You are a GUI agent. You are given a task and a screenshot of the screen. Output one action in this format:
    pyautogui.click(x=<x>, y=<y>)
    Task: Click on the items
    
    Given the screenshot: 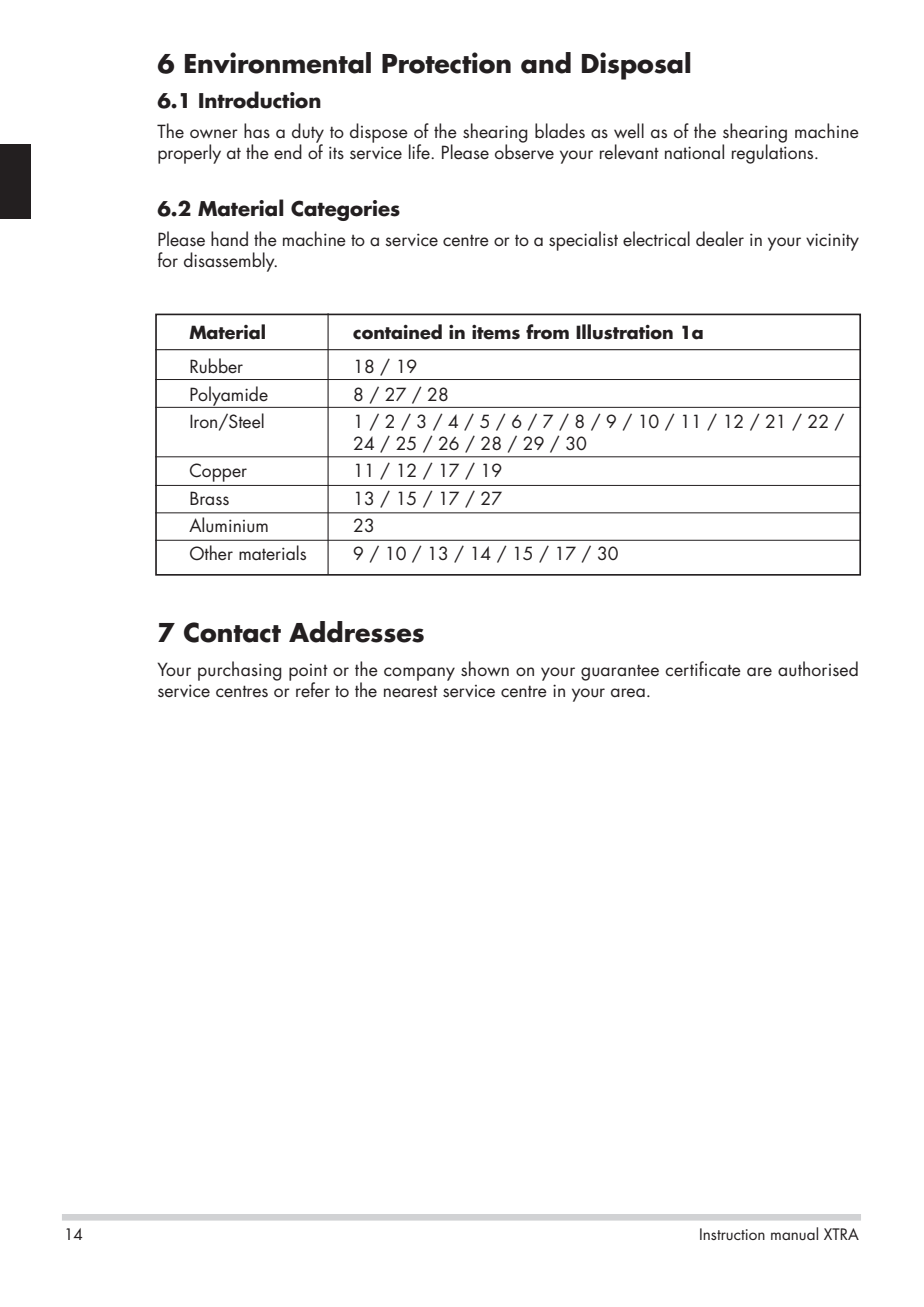 What is the action you would take?
    pyautogui.click(x=496, y=332)
